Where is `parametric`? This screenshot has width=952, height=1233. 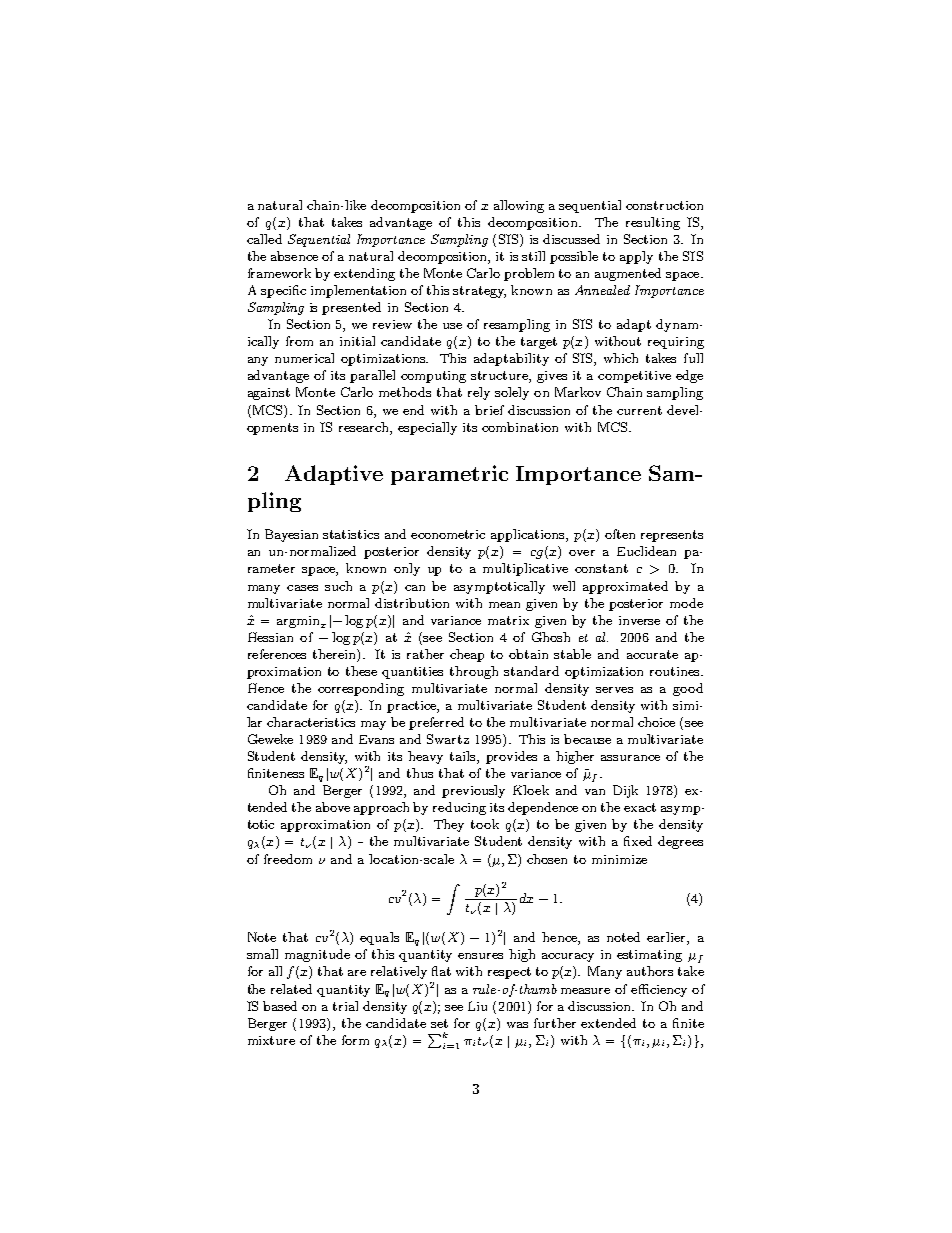 parametric is located at coordinates (449, 475).
